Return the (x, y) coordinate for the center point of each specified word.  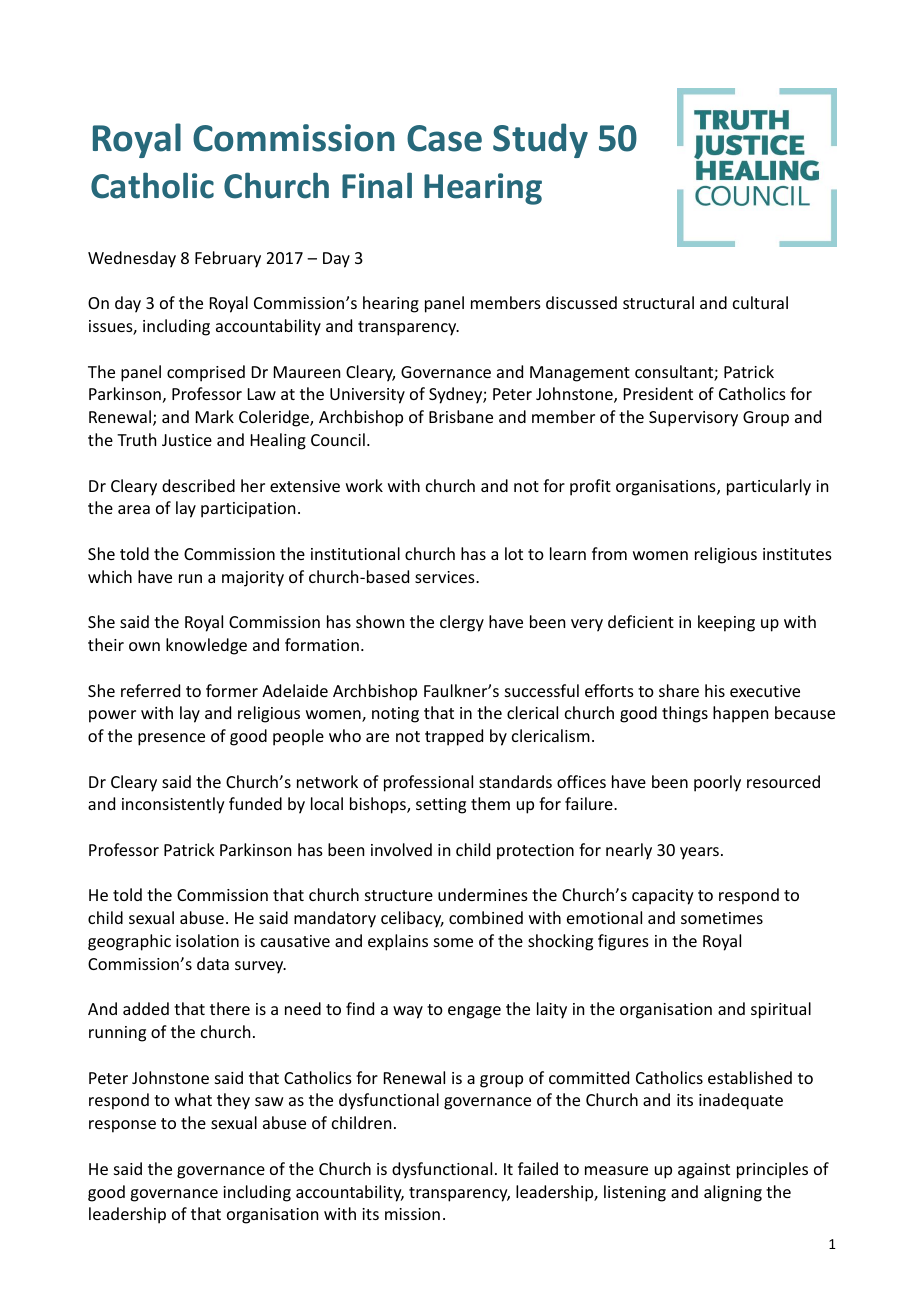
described (198, 485)
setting (441, 806)
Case (444, 138)
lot (514, 553)
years (699, 853)
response (122, 1126)
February (228, 259)
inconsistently (173, 805)
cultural (760, 302)
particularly (769, 487)
